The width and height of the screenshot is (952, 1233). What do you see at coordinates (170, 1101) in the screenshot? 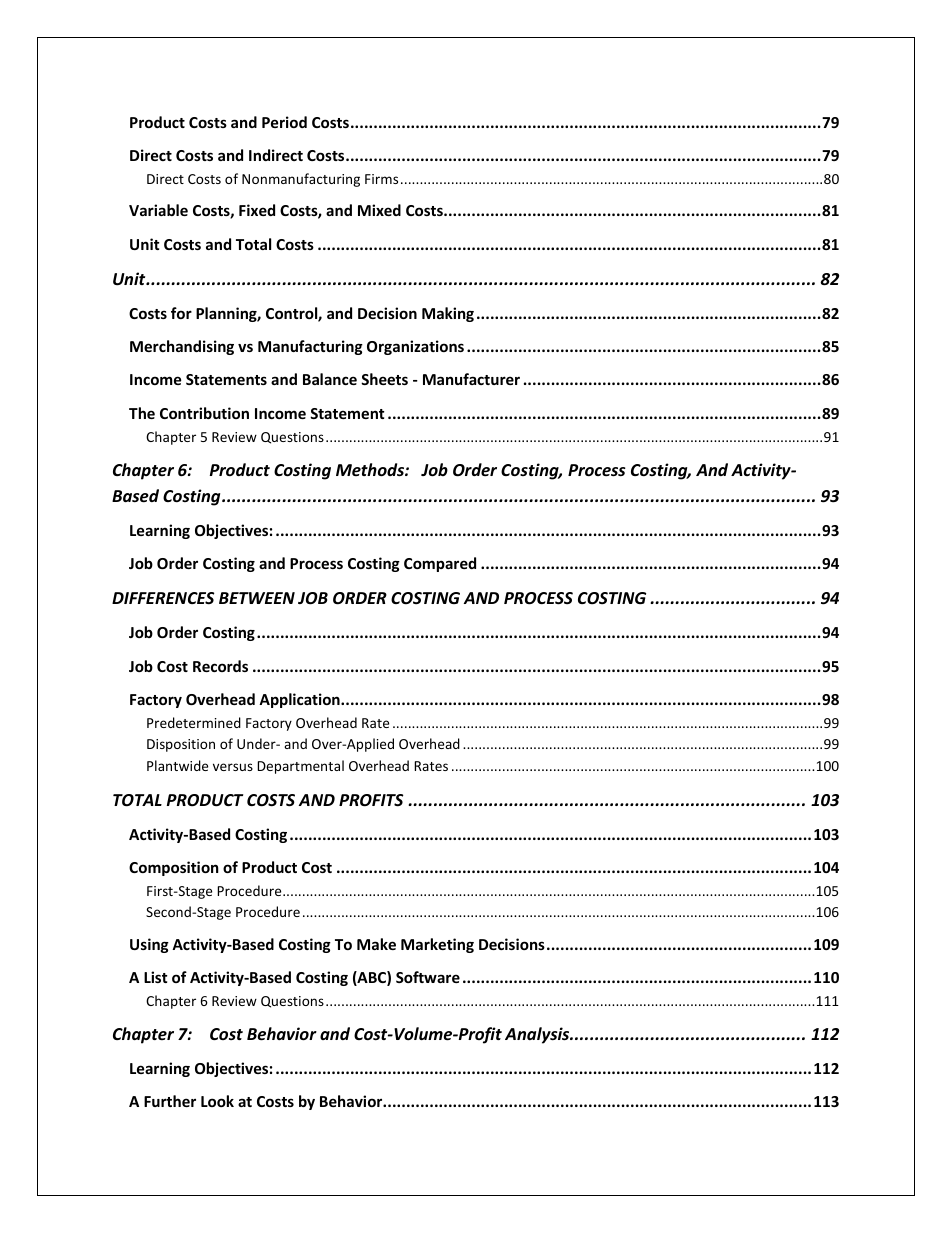
I see `Further` at bounding box center [170, 1101].
